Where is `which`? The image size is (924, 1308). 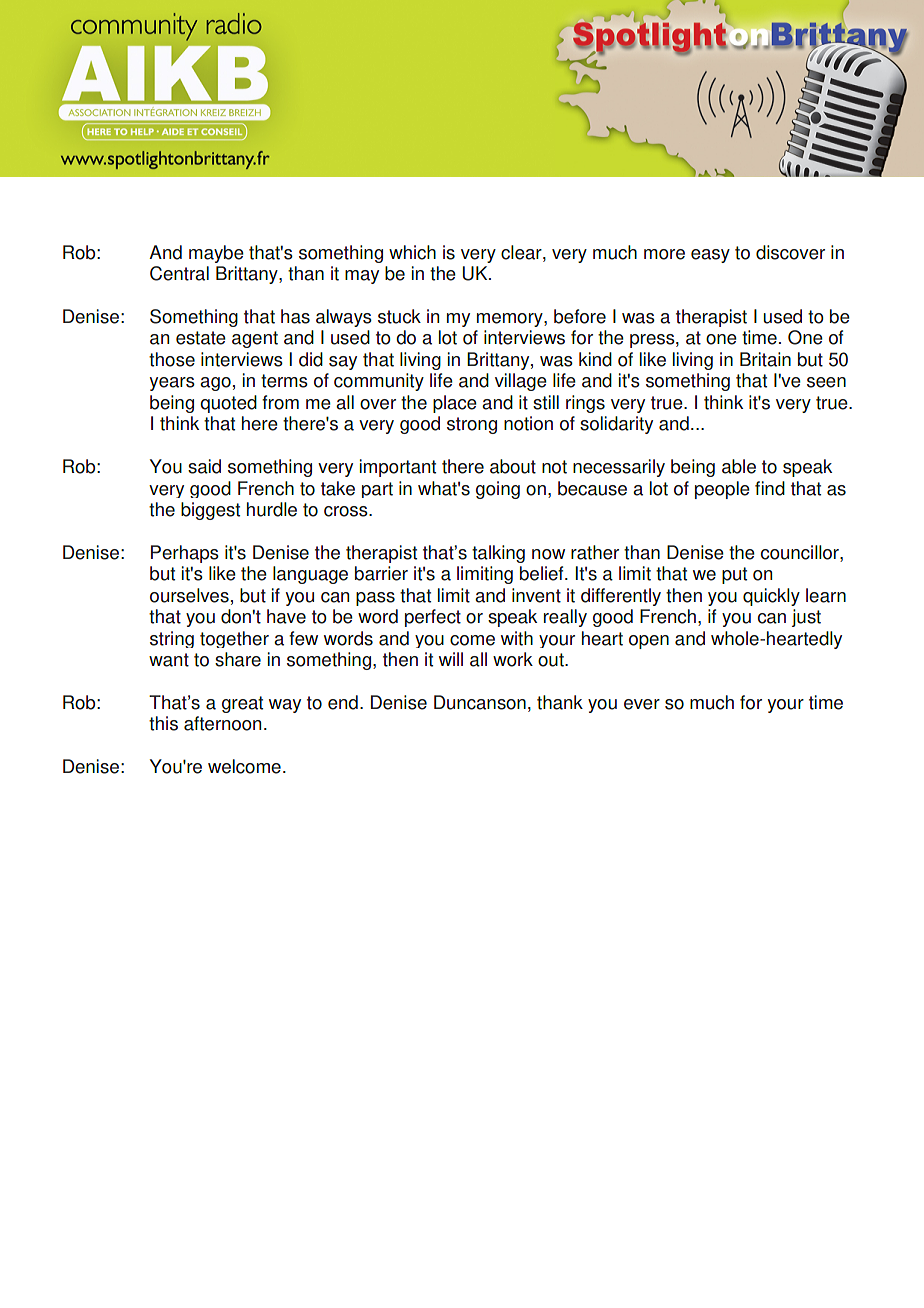 which is located at coordinates (412, 252).
